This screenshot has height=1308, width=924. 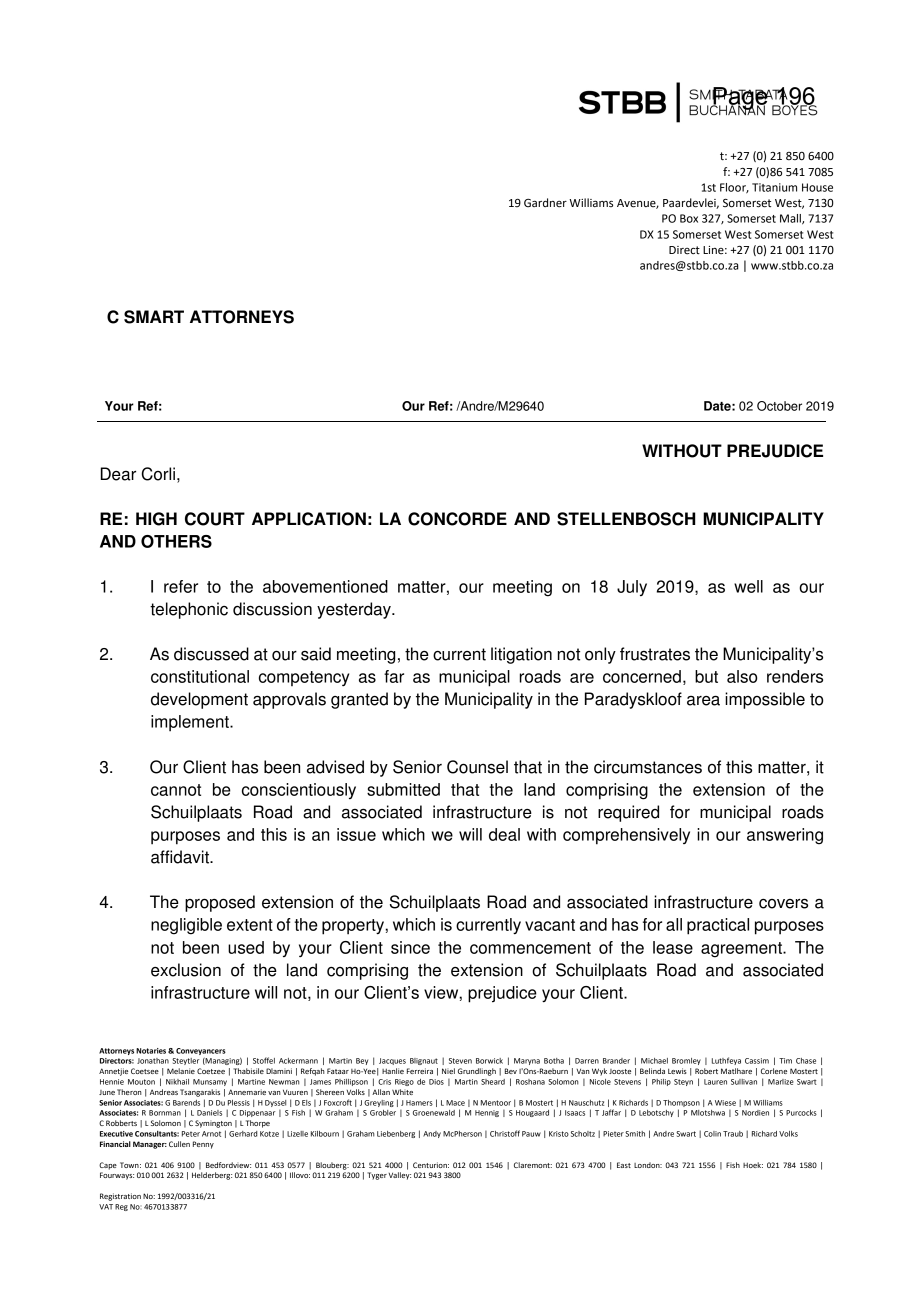 What do you see at coordinates (457, 519) in the screenshot?
I see `CONCORDE` at bounding box center [457, 519].
